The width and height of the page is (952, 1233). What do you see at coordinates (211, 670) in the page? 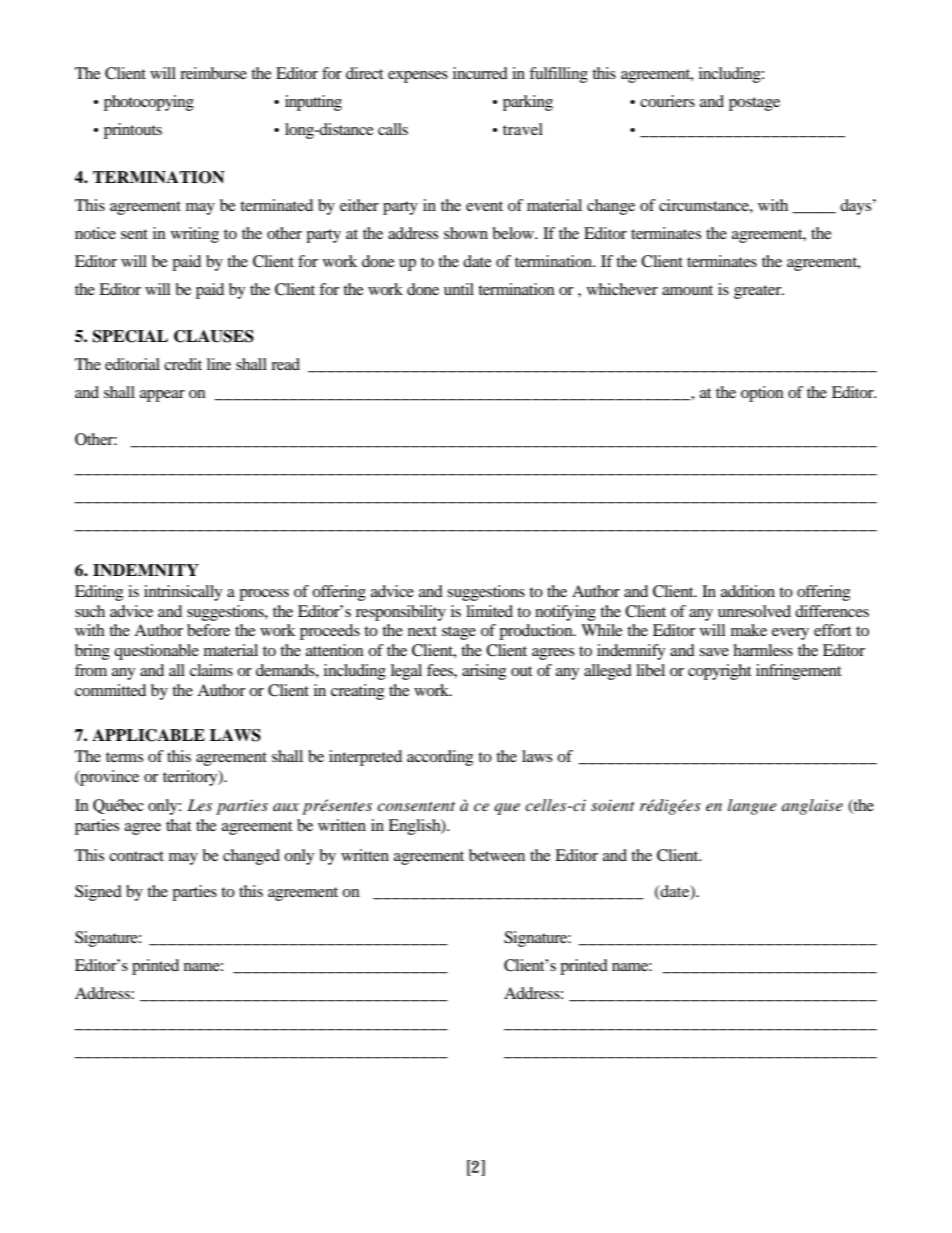
I see `claims` at bounding box center [211, 670].
